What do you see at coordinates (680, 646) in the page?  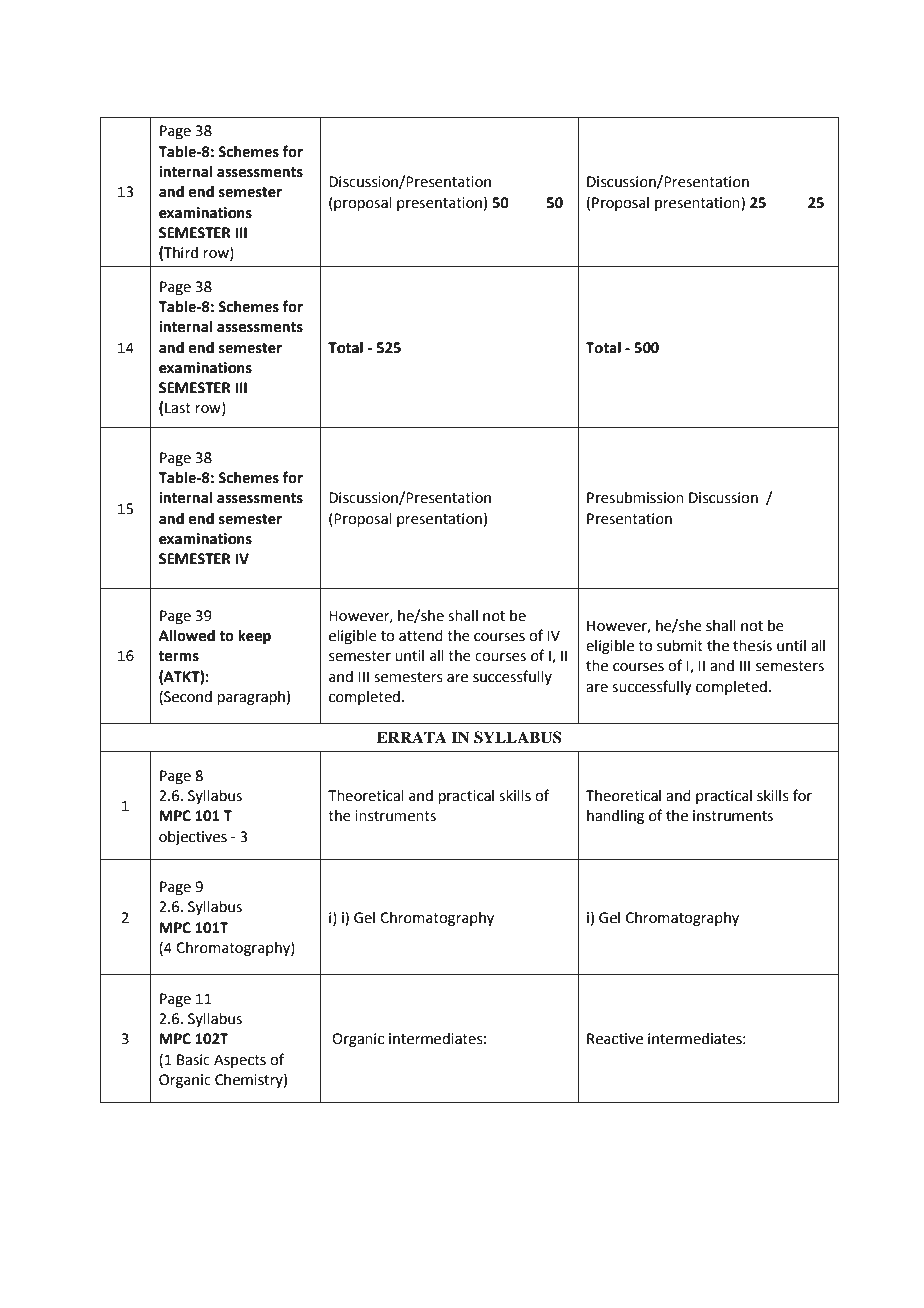 I see `submit` at bounding box center [680, 646].
